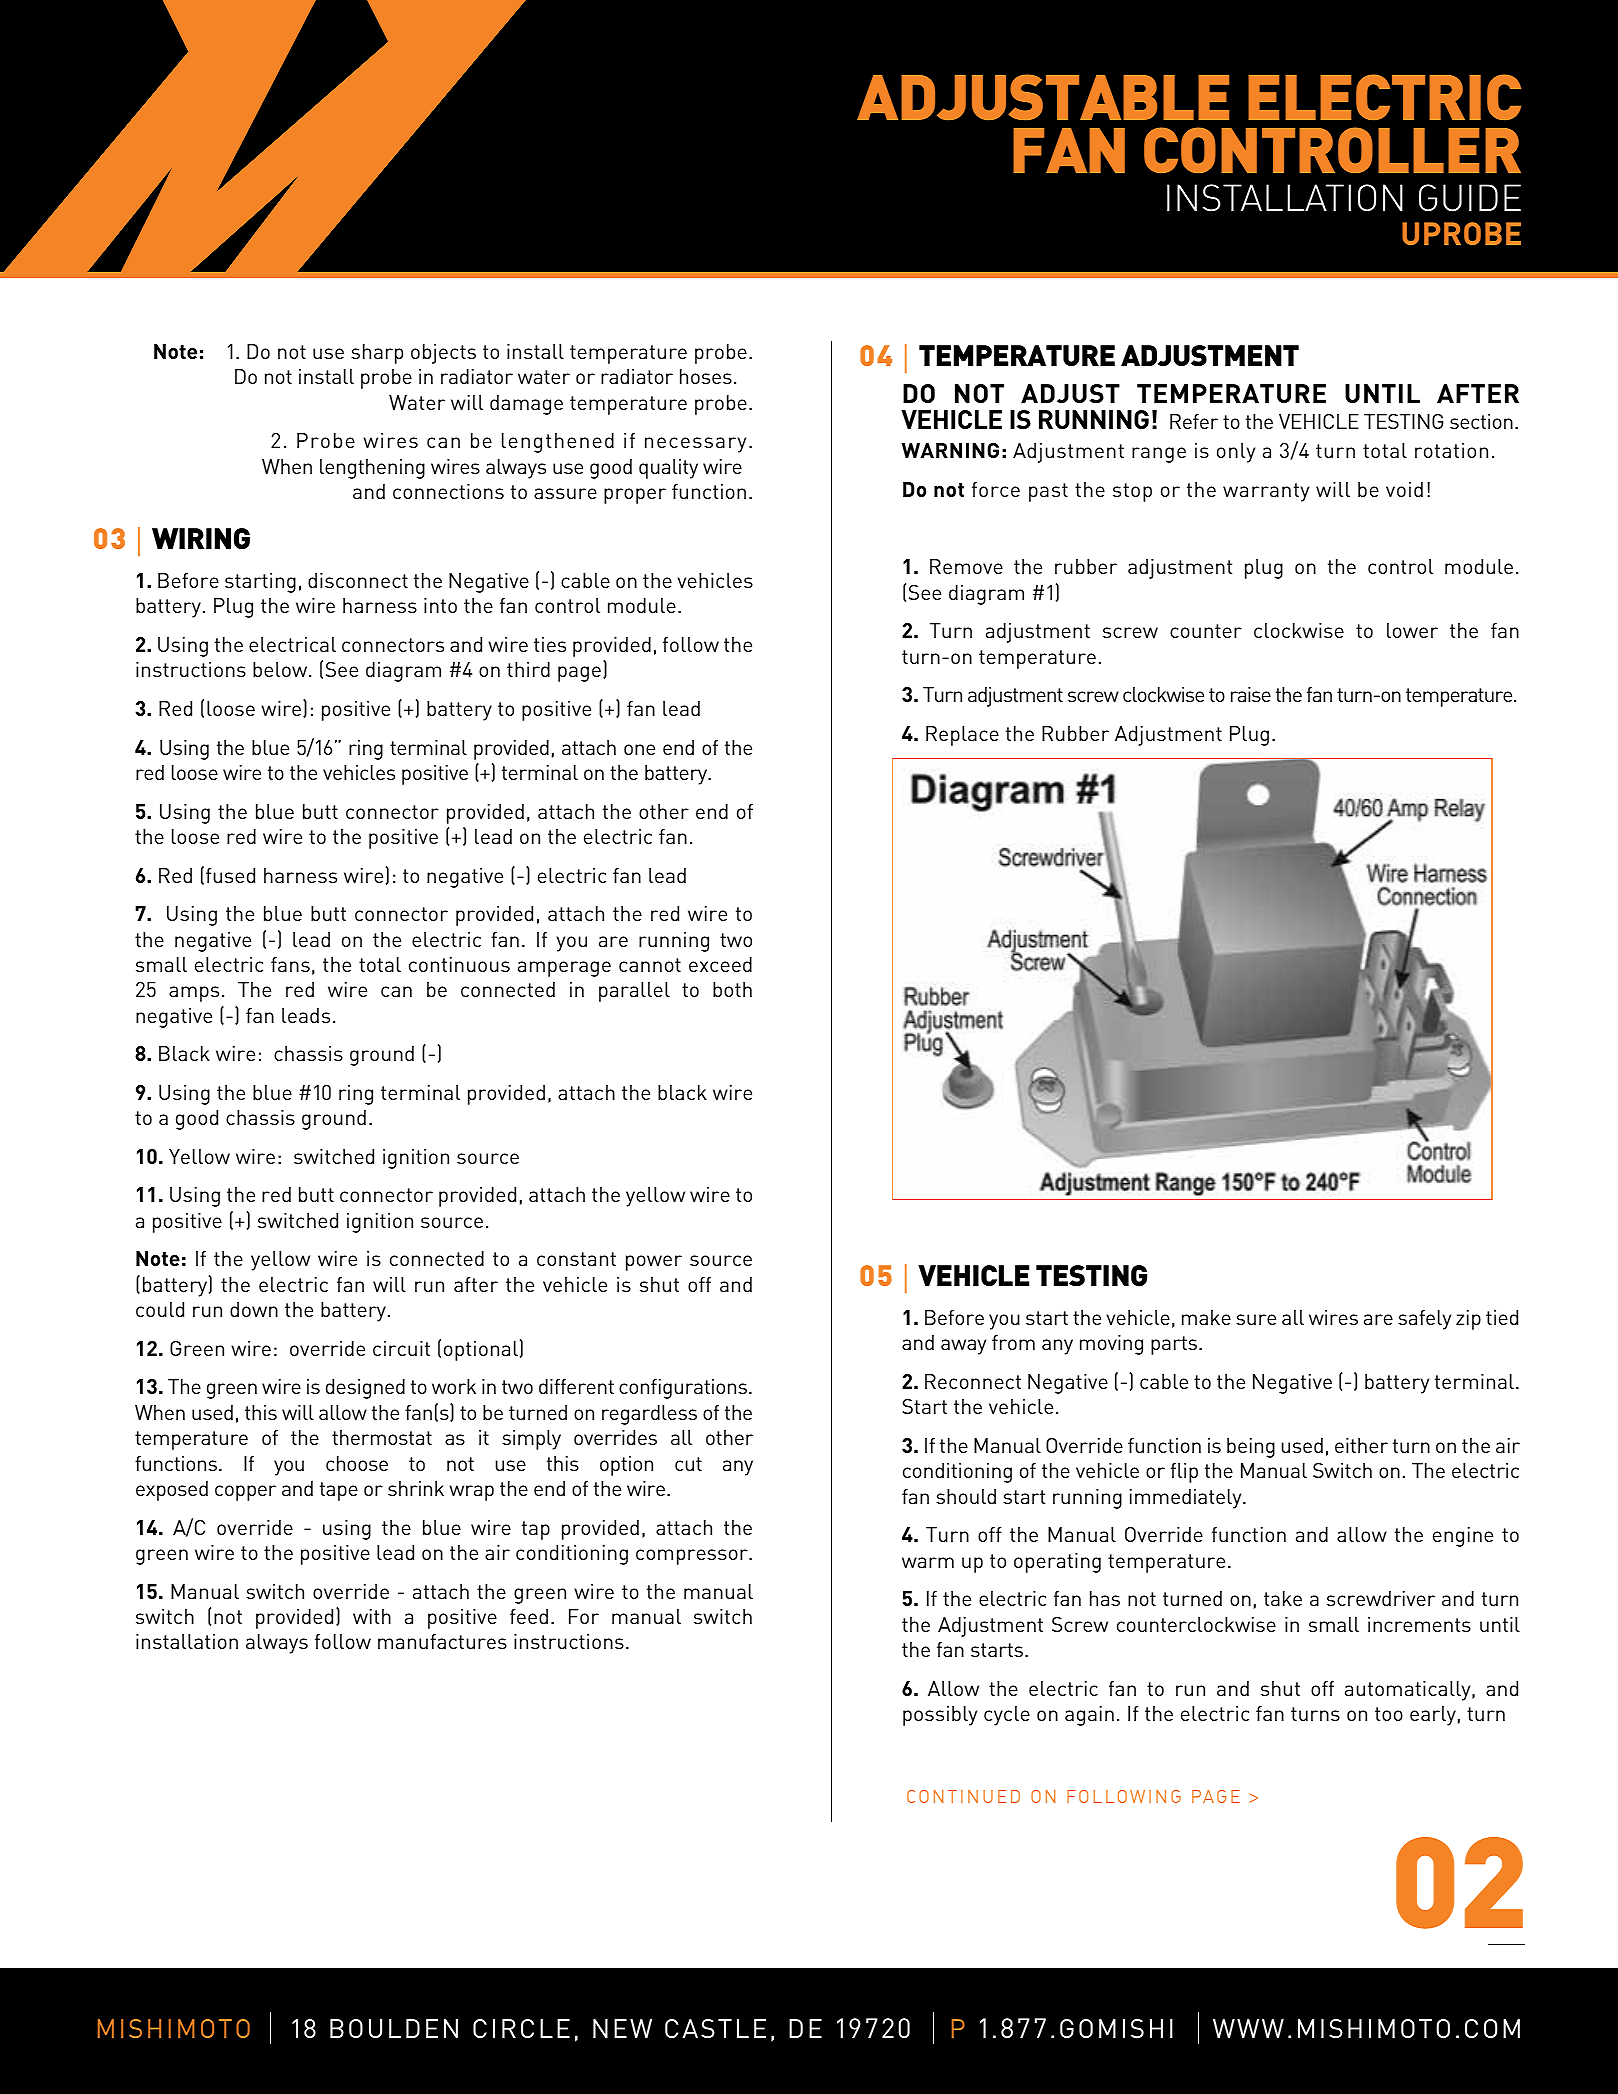 This screenshot has height=2094, width=1618. What do you see at coordinates (1251, 694) in the screenshot?
I see `raise` at bounding box center [1251, 694].
